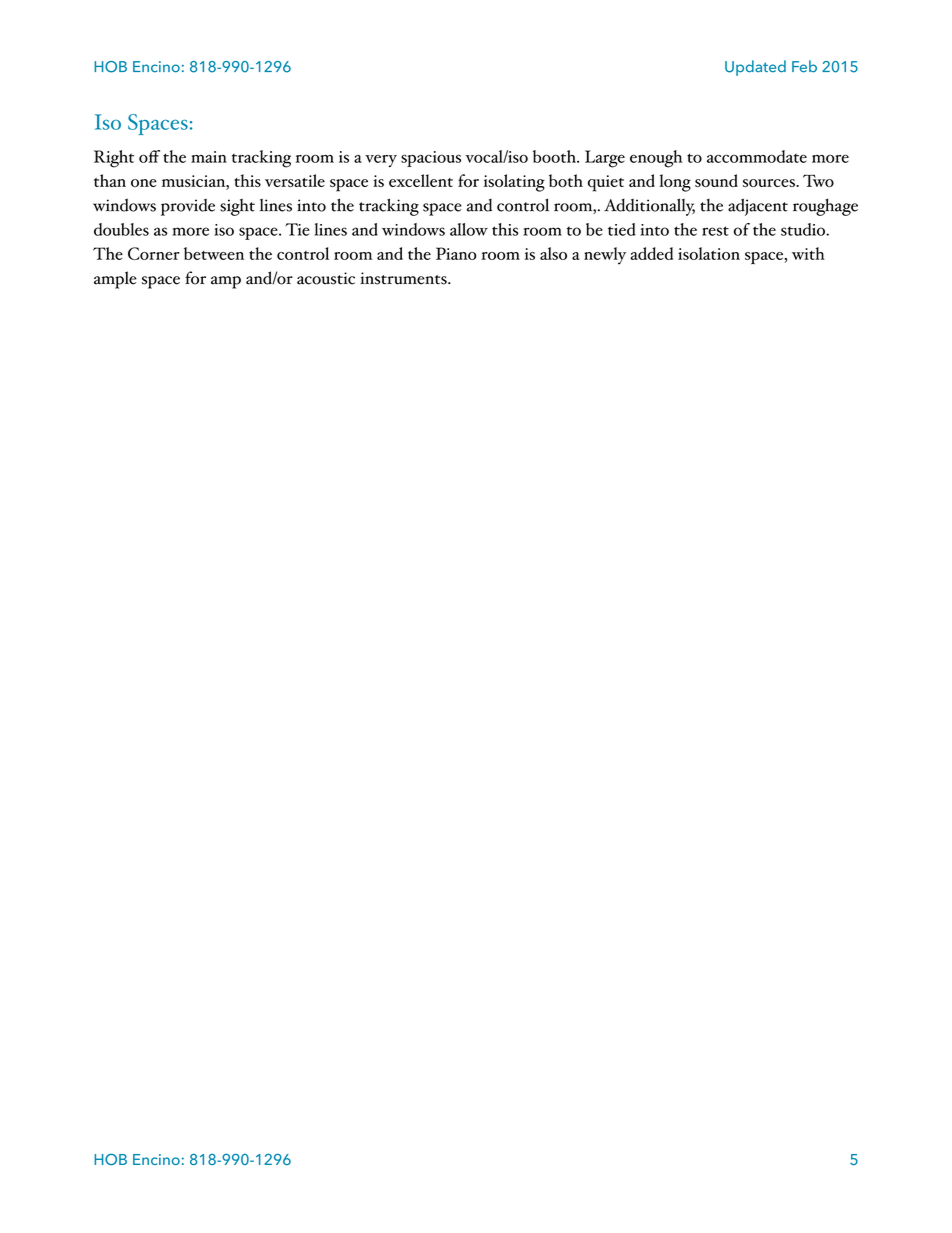 This screenshot has width=952, height=1233. I want to click on Feb, so click(804, 66).
